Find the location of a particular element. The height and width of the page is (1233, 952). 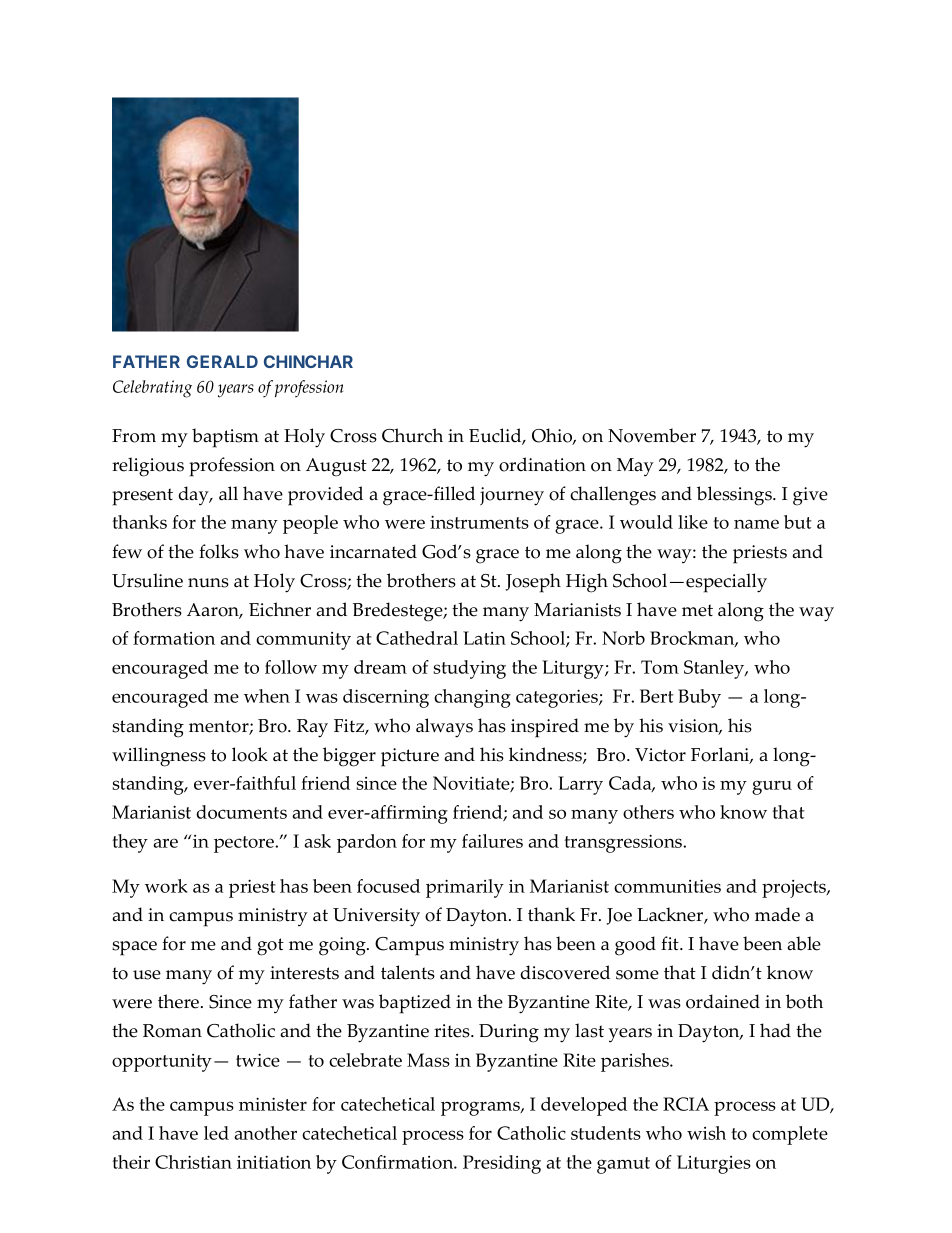

able is located at coordinates (804, 943).
